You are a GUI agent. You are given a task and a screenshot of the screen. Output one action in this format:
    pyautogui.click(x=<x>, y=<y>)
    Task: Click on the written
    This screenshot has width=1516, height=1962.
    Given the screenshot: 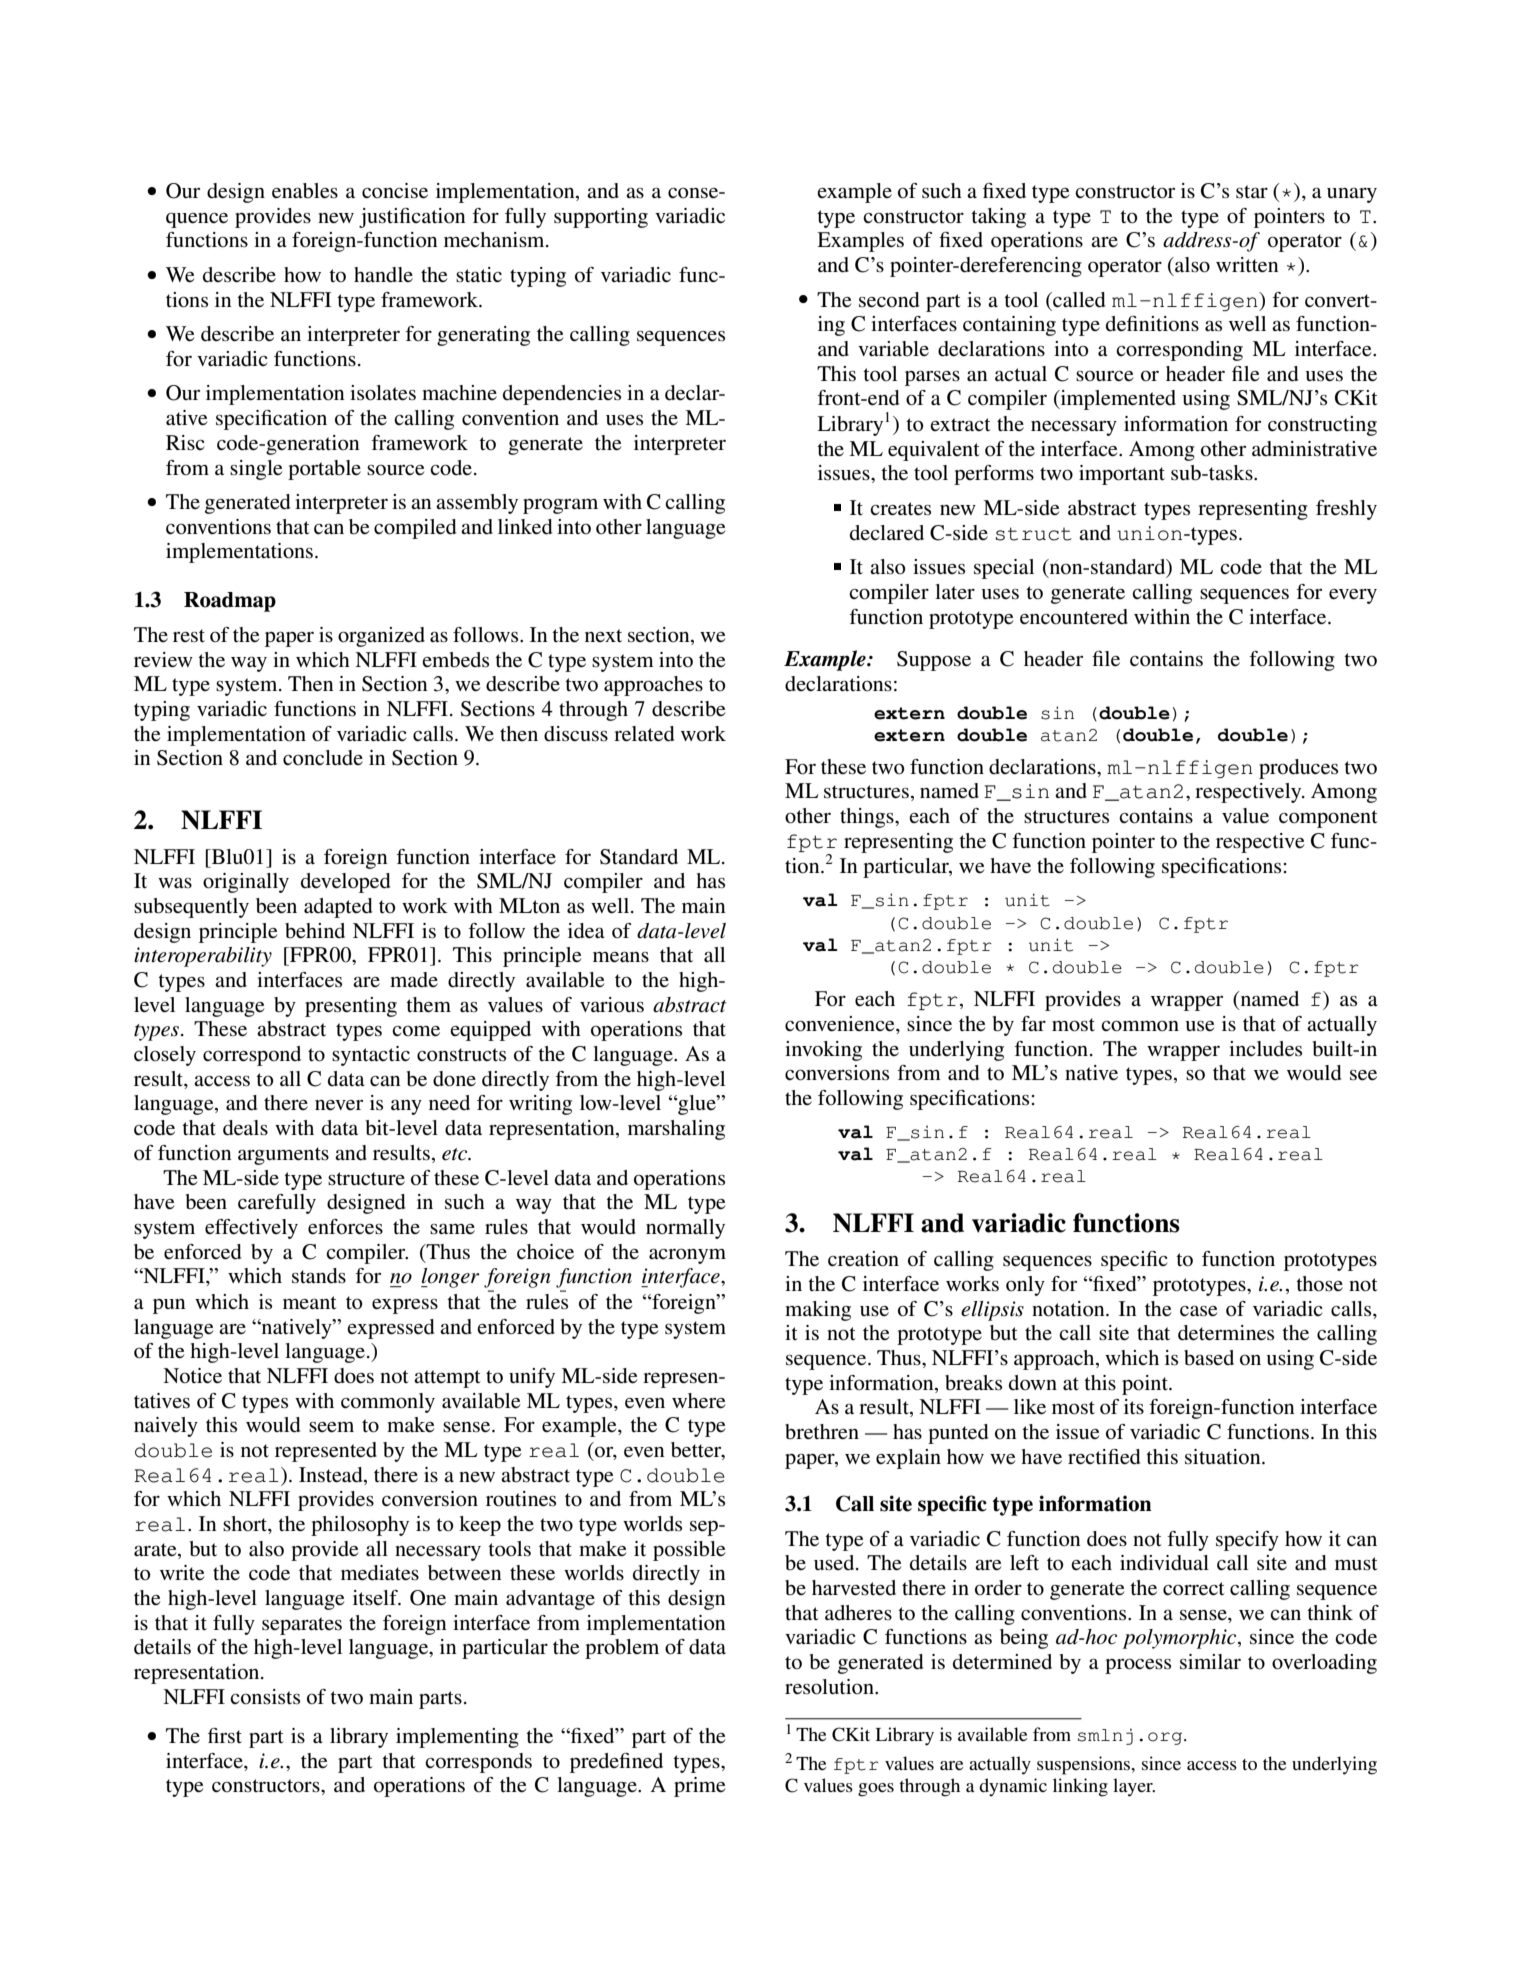 What is the action you would take?
    pyautogui.click(x=1247, y=265)
